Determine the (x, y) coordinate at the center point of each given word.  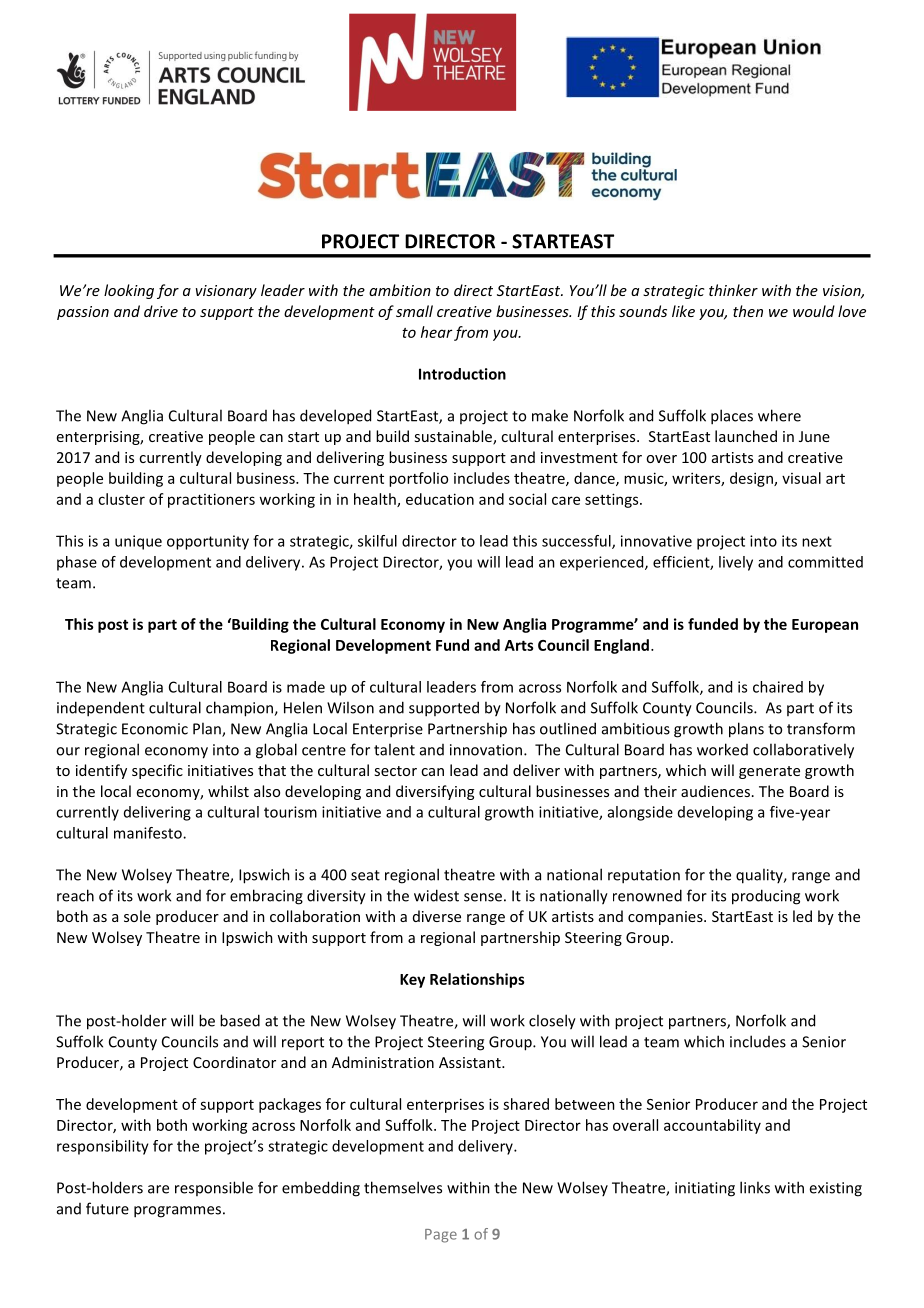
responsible (214, 1188)
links (755, 1187)
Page (441, 1236)
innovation (487, 750)
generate (769, 772)
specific (157, 771)
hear (436, 332)
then (748, 311)
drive (161, 311)
